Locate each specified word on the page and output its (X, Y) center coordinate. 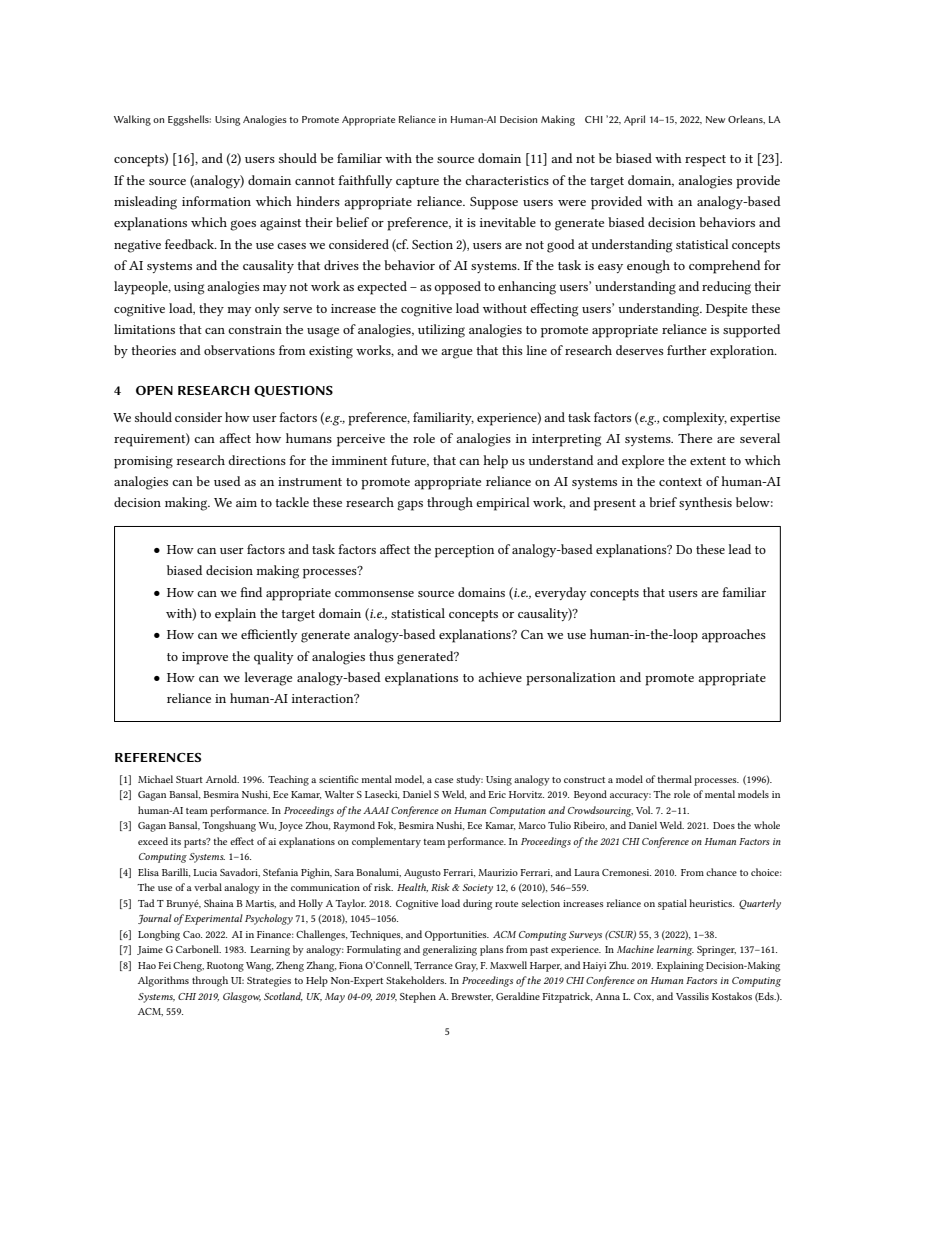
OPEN (154, 390)
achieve (500, 677)
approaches (734, 636)
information (216, 201)
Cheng (188, 966)
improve (205, 658)
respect (705, 161)
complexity (695, 419)
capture (417, 183)
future (410, 461)
